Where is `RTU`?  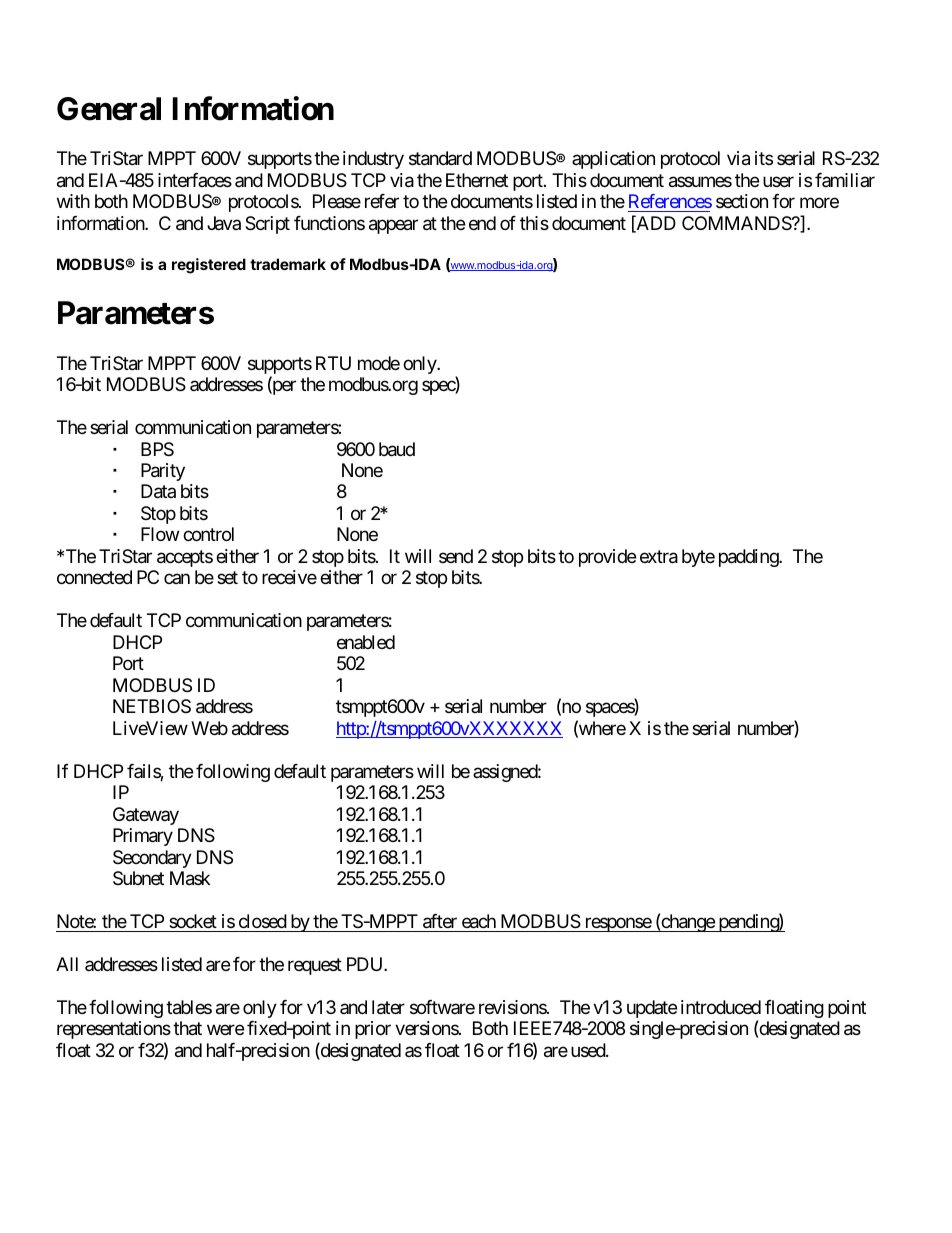
RTU is located at coordinates (333, 363).
